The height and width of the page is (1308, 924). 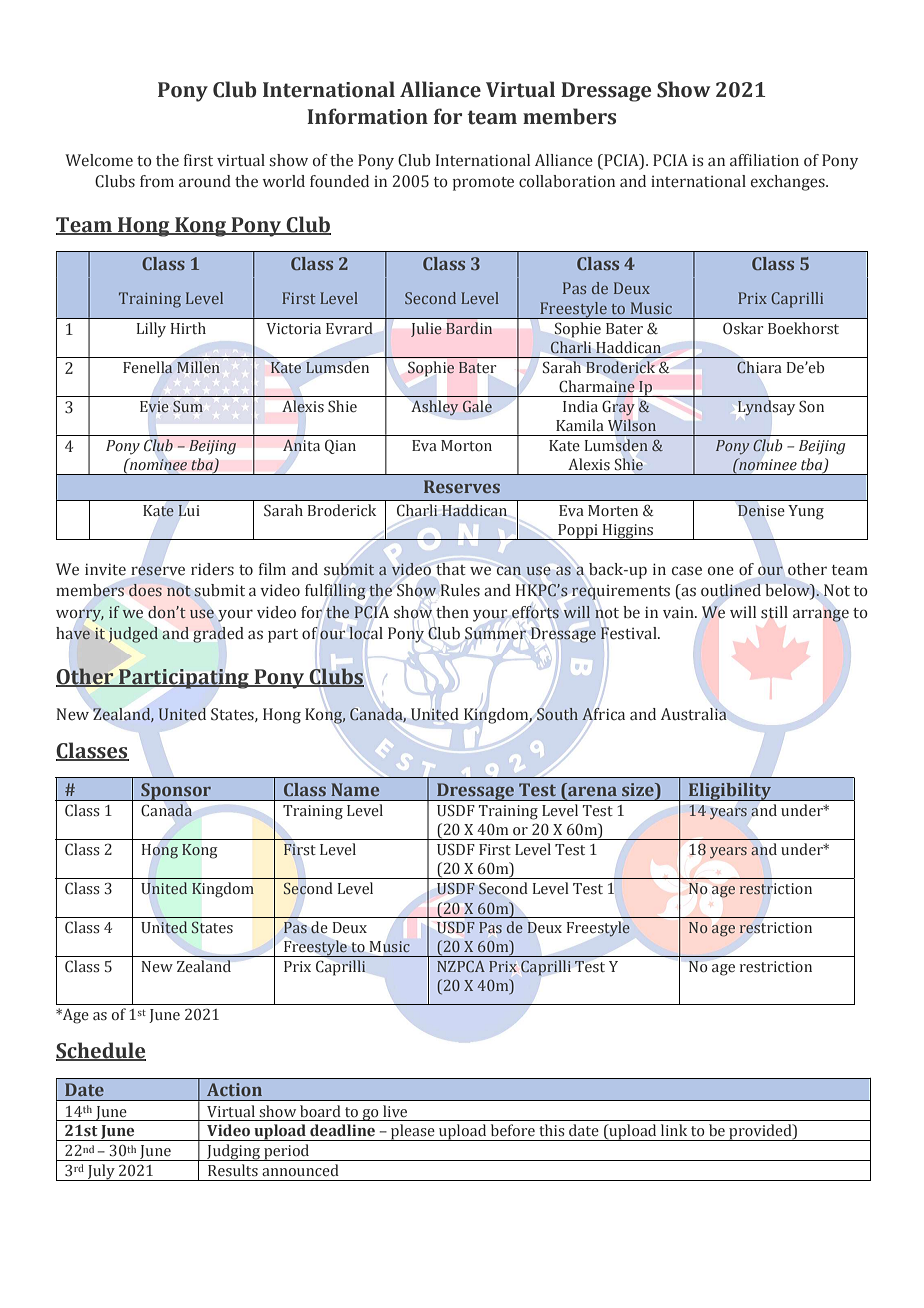 I want to click on then, so click(x=452, y=612).
